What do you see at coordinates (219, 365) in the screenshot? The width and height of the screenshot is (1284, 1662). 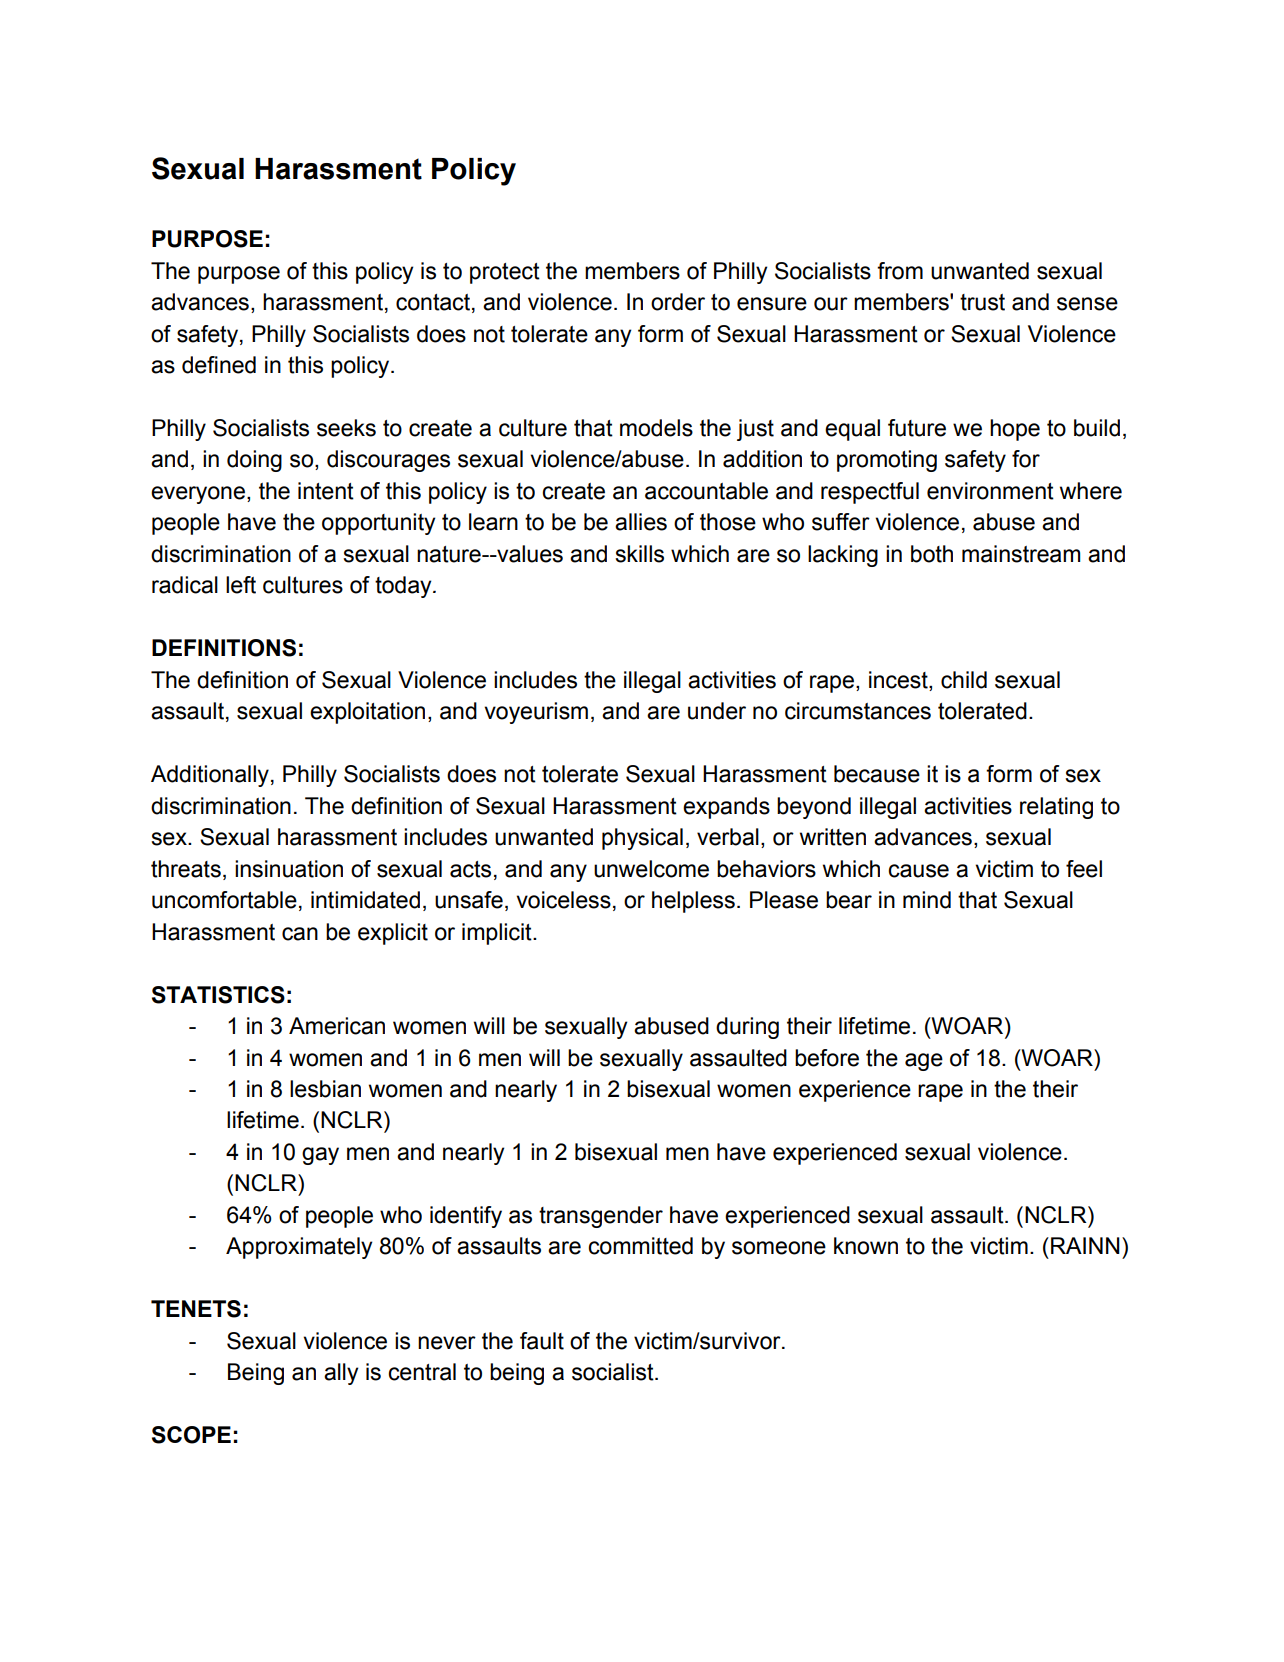 I see `defined` at bounding box center [219, 365].
